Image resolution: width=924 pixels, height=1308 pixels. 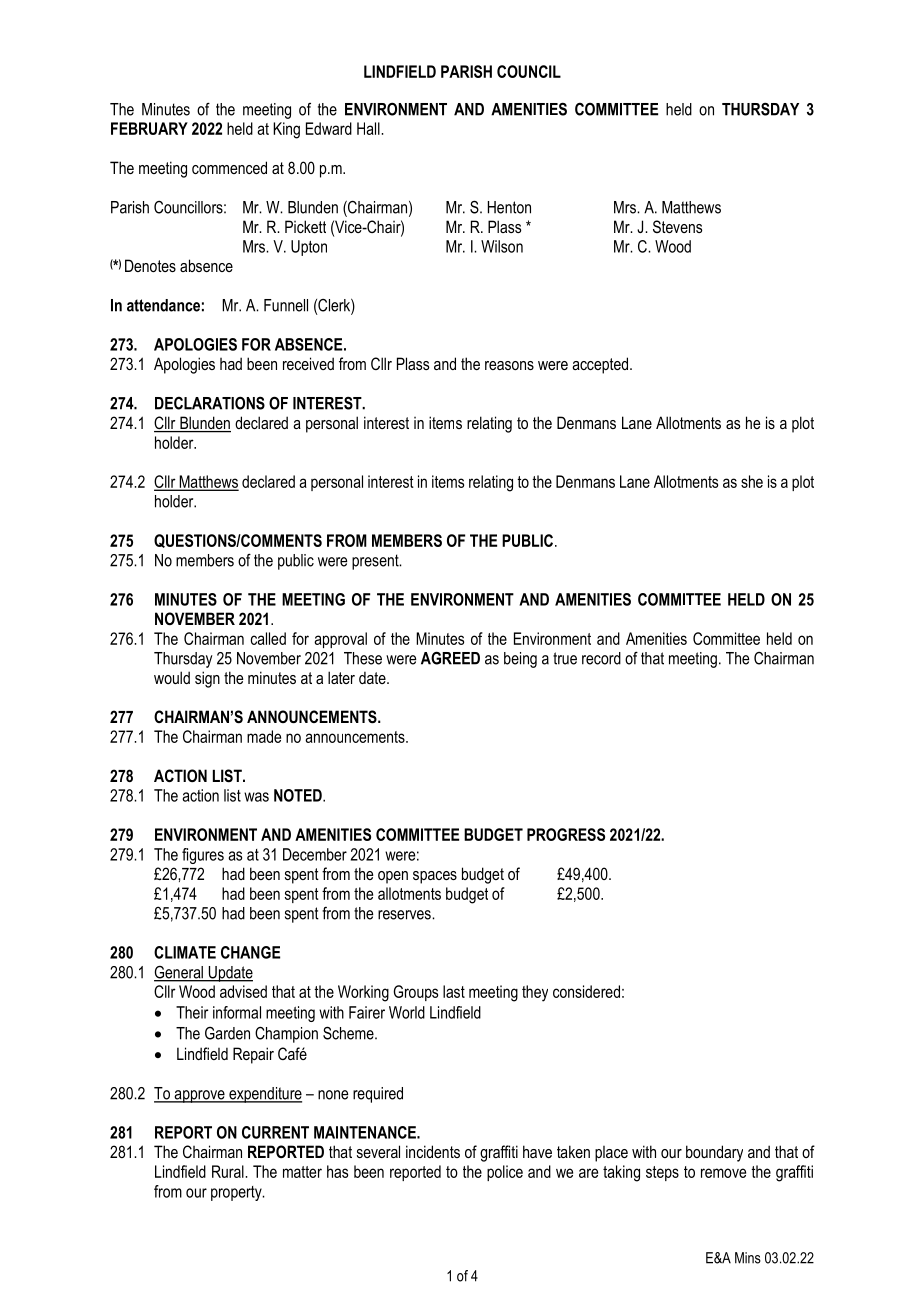 What do you see at coordinates (677, 226) in the page?
I see `Stevens` at bounding box center [677, 226].
